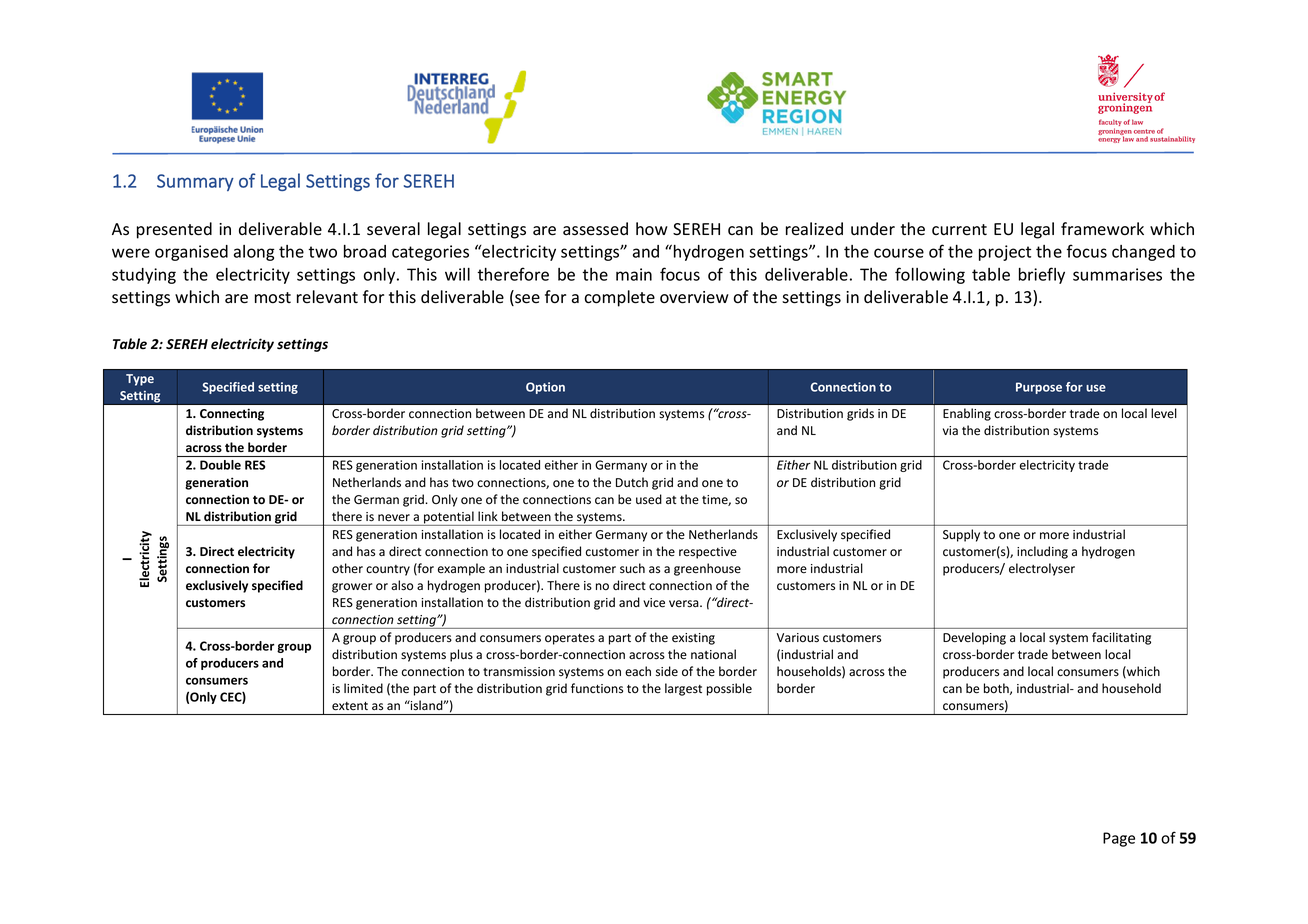  What do you see at coordinates (232, 415) in the document?
I see `Connecting` at bounding box center [232, 415].
